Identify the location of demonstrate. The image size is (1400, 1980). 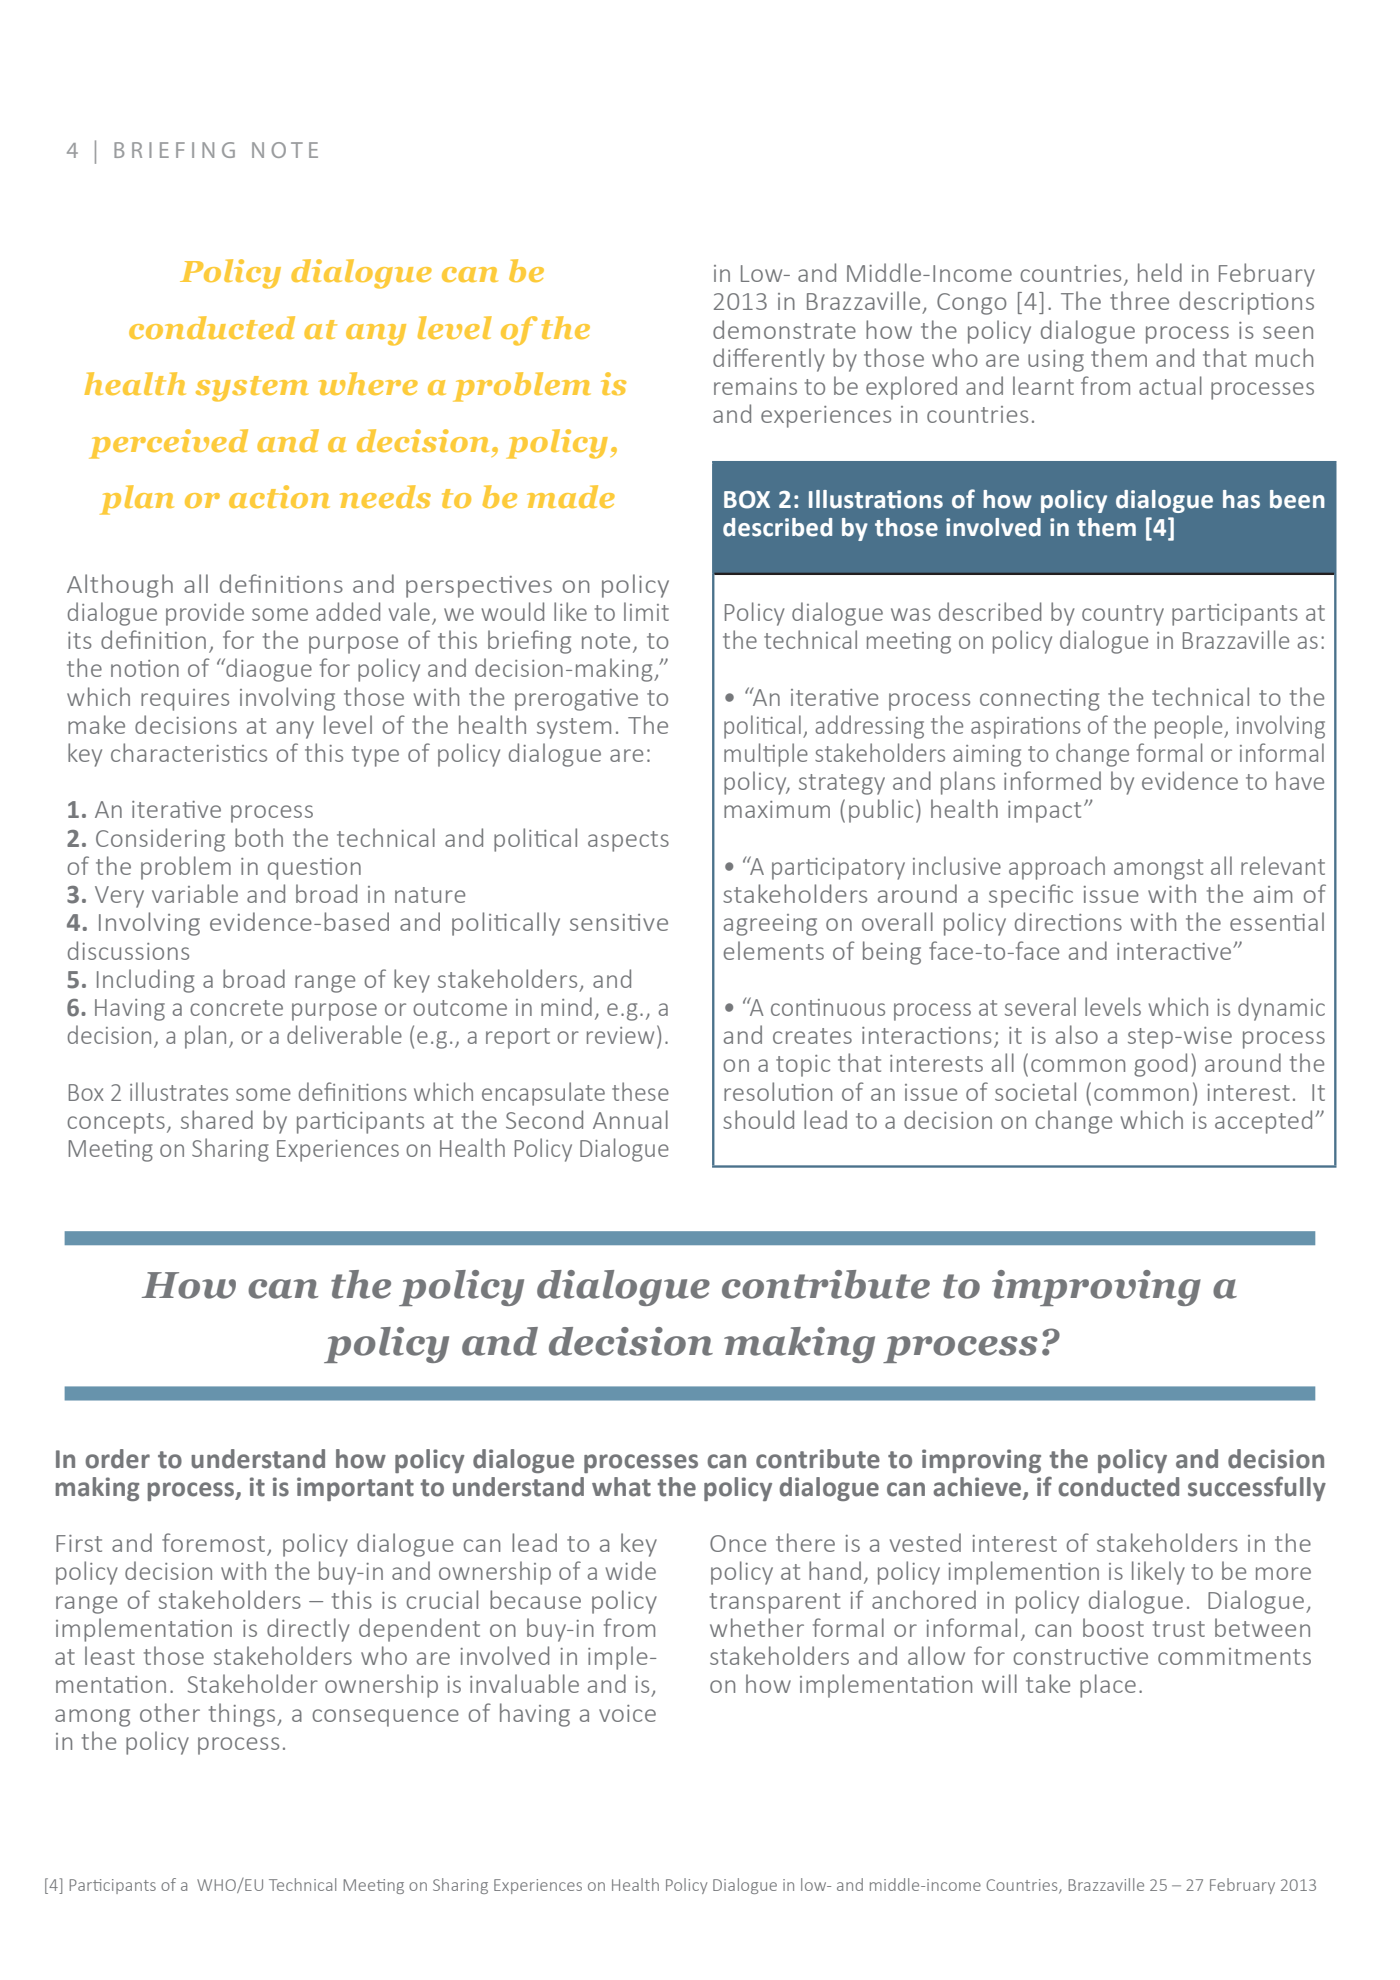
(784, 329).
